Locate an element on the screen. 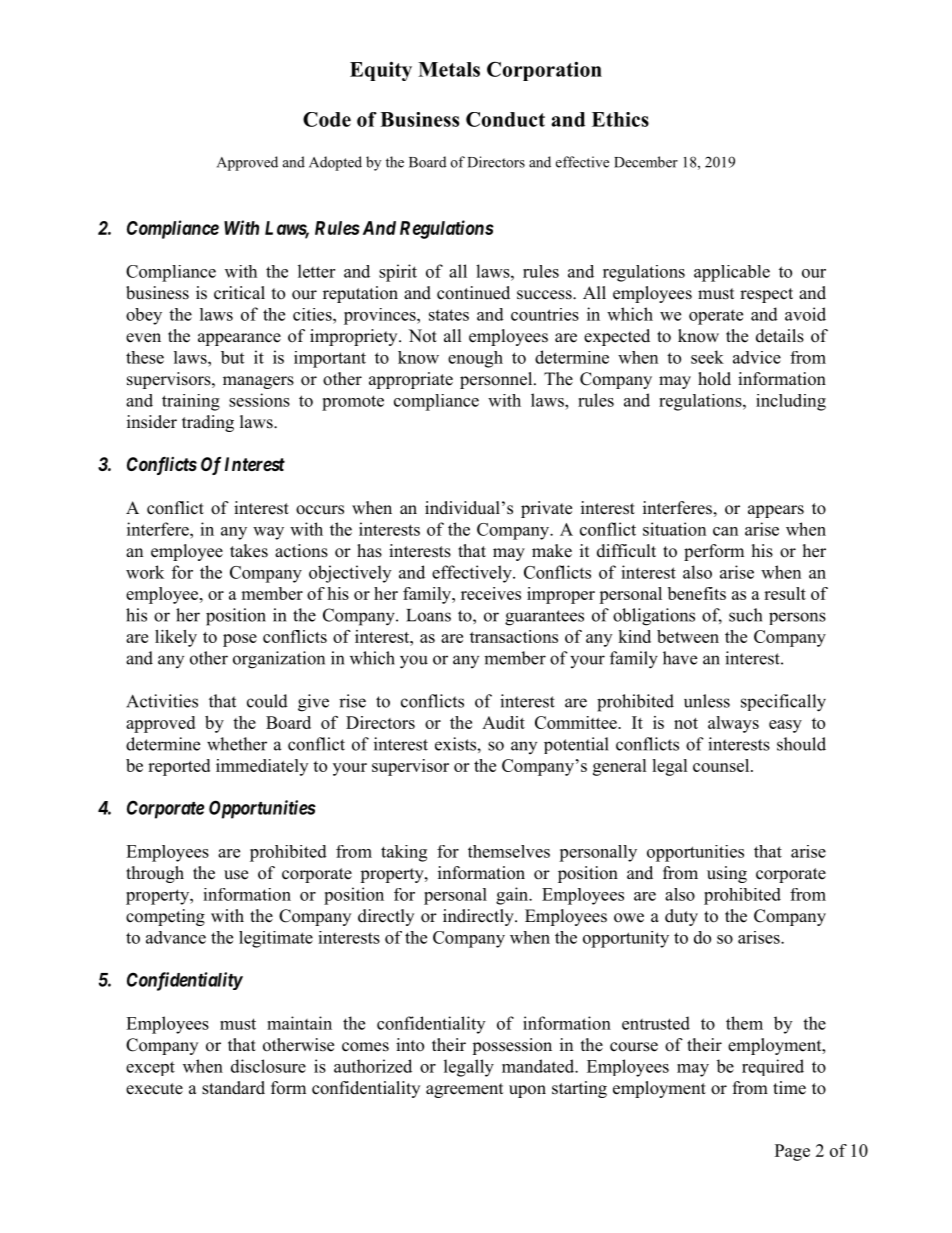 The image size is (952, 1233). counsel is located at coordinates (722, 765).
